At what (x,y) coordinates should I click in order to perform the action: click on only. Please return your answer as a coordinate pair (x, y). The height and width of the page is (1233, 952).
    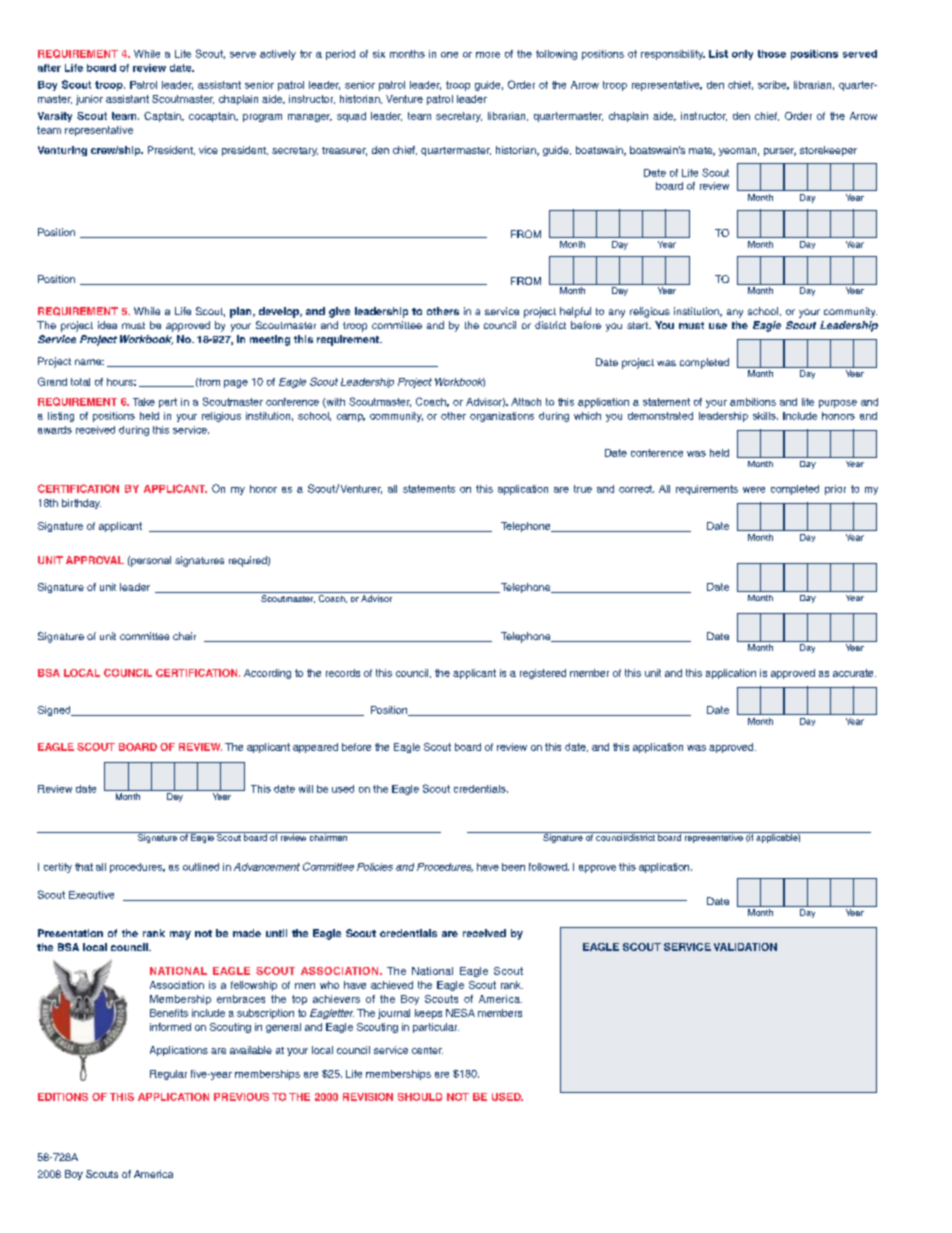
    Looking at the image, I should click on (742, 55).
